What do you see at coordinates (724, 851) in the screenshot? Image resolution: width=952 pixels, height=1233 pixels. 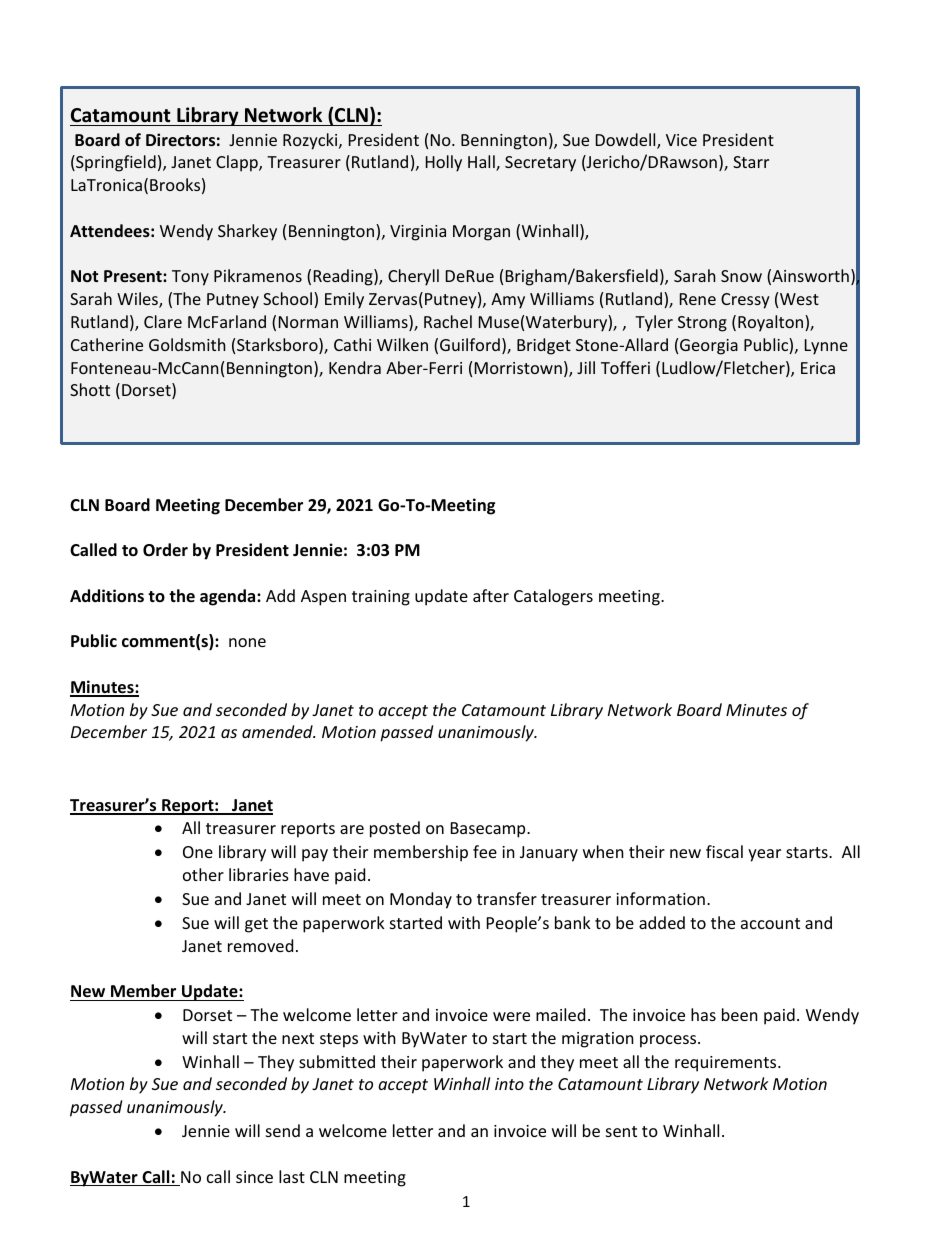 I see `fiscal` at bounding box center [724, 851].
